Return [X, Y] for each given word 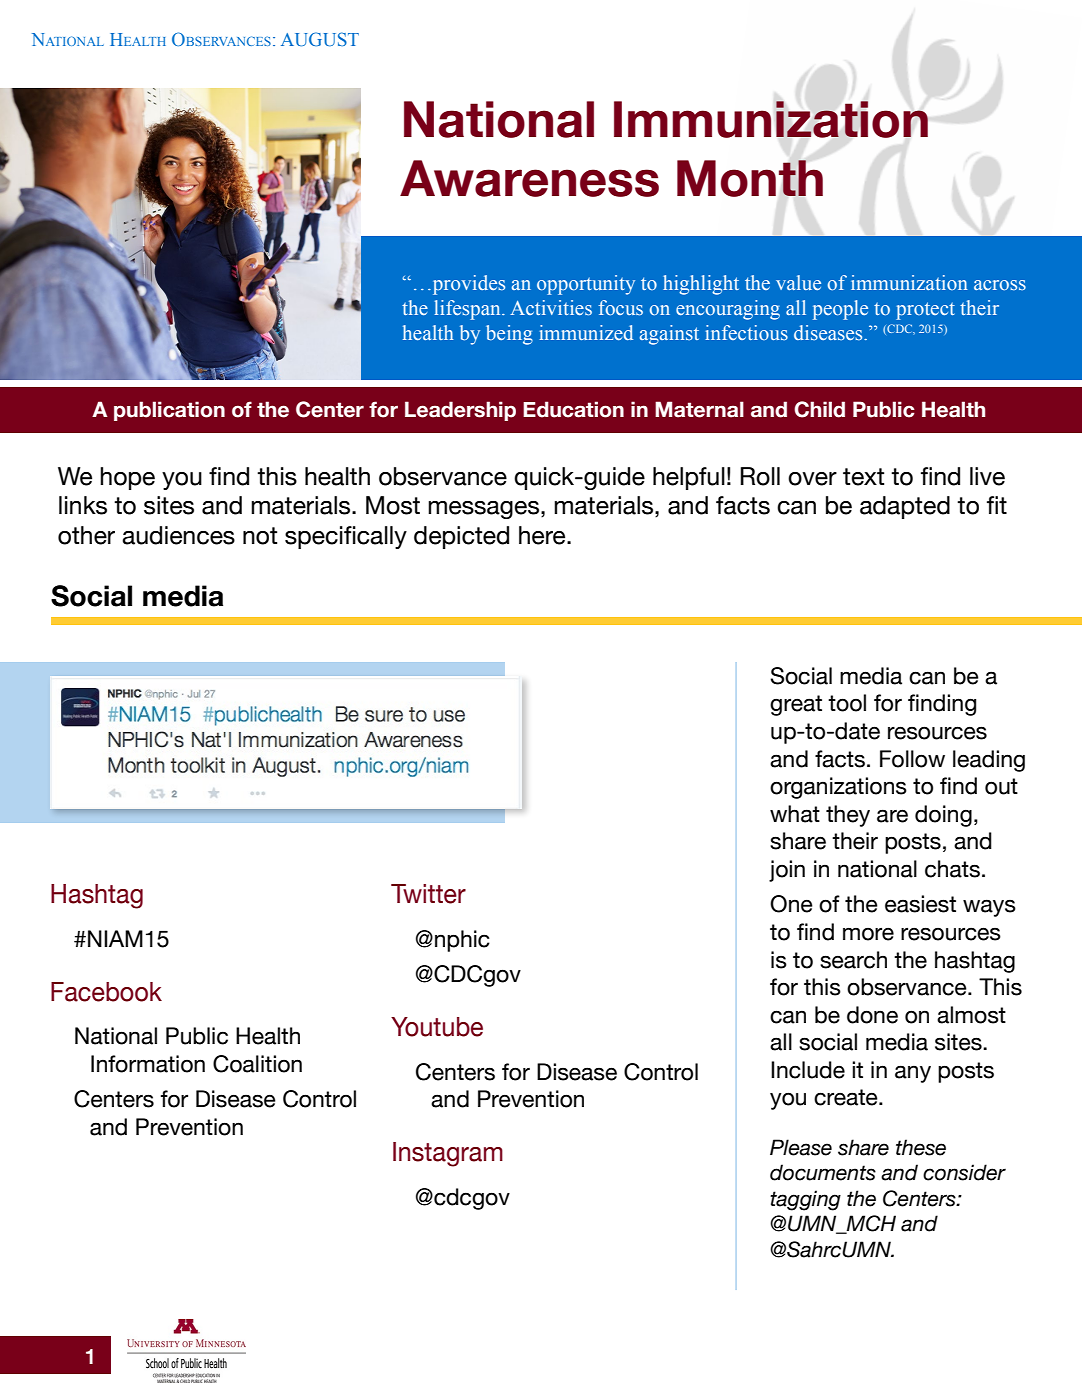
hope [127, 478]
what [795, 814]
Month [750, 178]
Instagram [448, 1154]
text [863, 477]
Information [148, 1064]
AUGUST [320, 39]
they [848, 816]
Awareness [529, 178]
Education [573, 409]
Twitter [428, 894]
